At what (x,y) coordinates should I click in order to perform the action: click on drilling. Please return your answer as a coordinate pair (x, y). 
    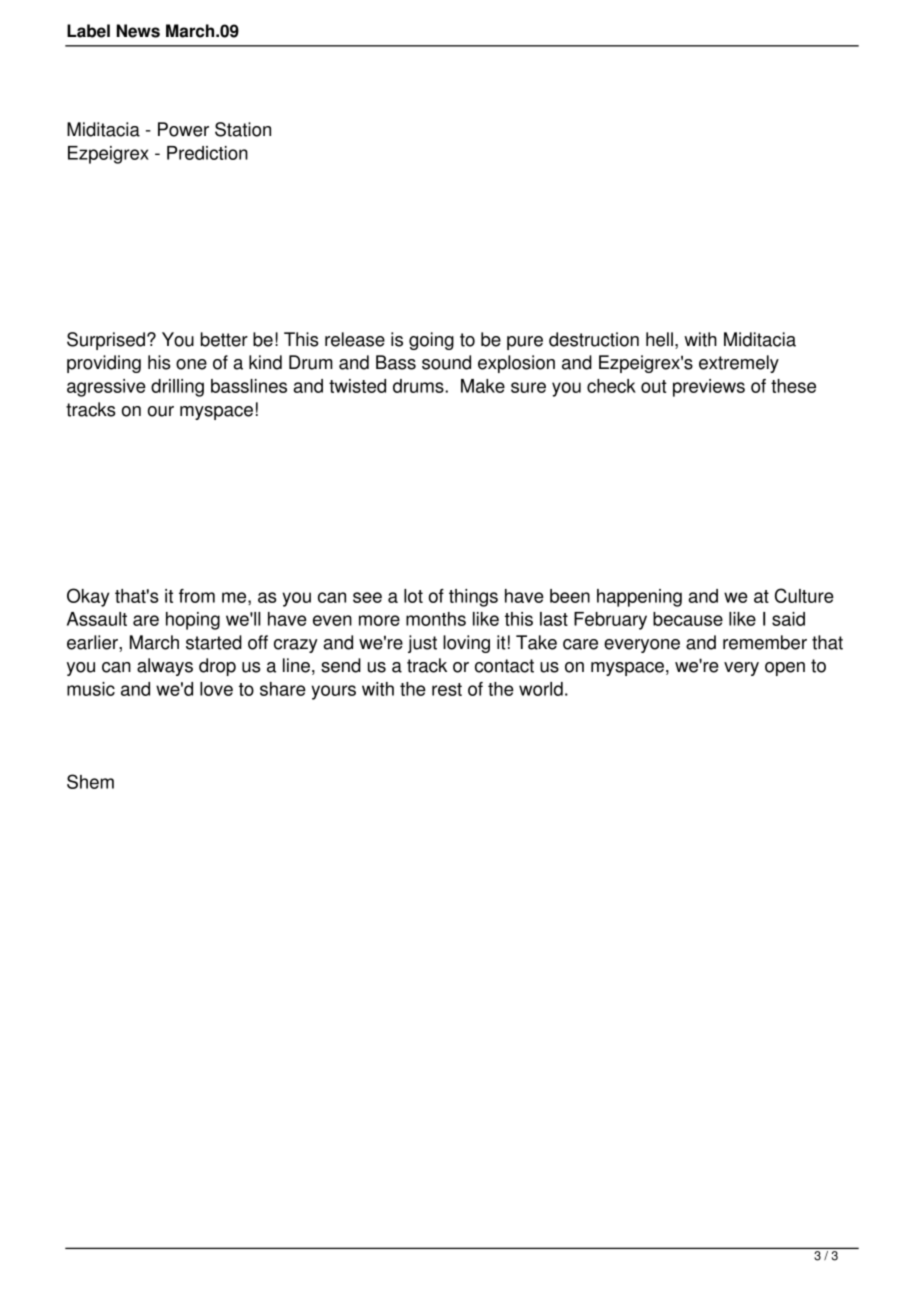
    Looking at the image, I should click on (177, 388).
